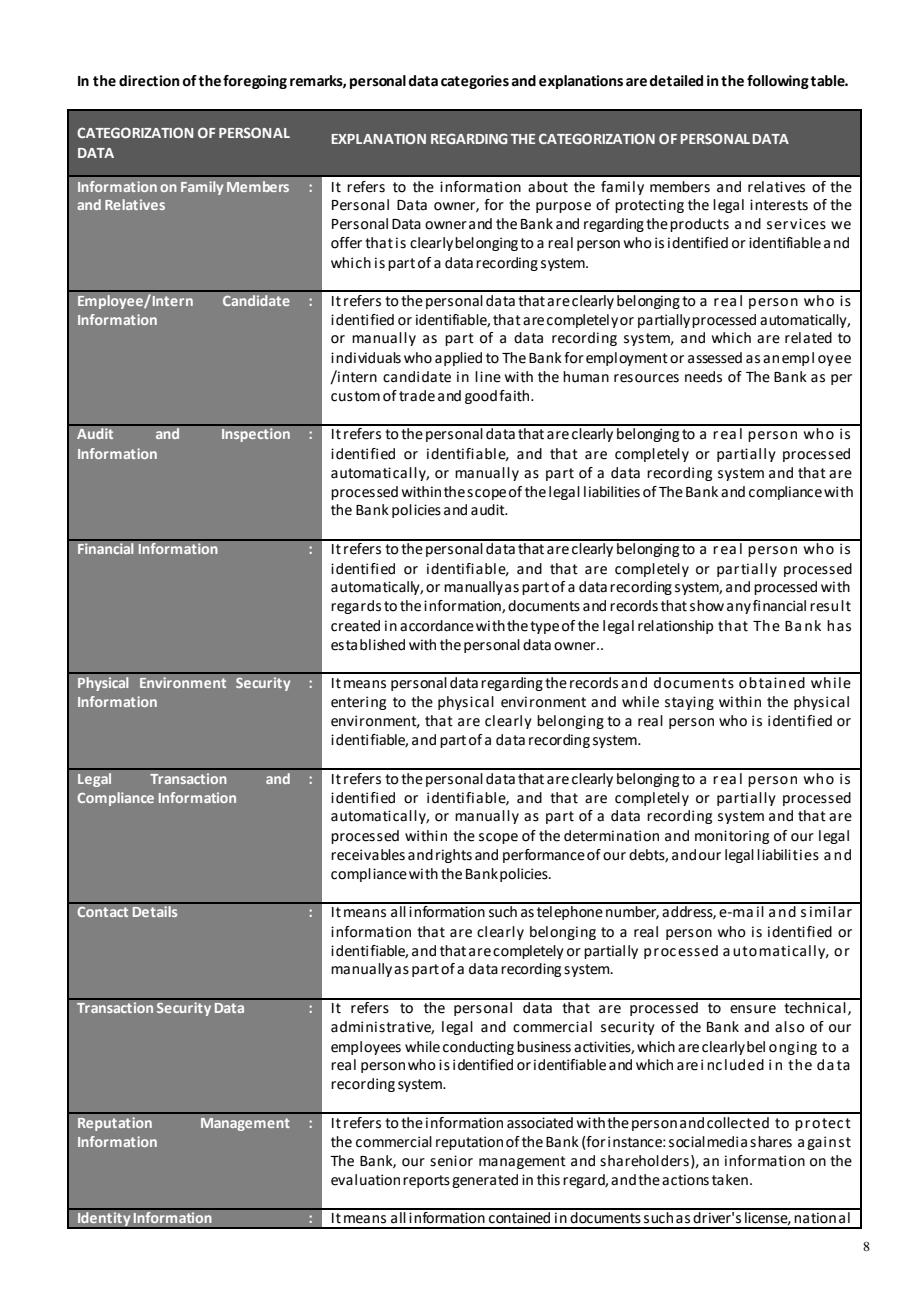 This screenshot has height=1308, width=924. What do you see at coordinates (485, 1181) in the screenshot?
I see `generated` at bounding box center [485, 1181].
